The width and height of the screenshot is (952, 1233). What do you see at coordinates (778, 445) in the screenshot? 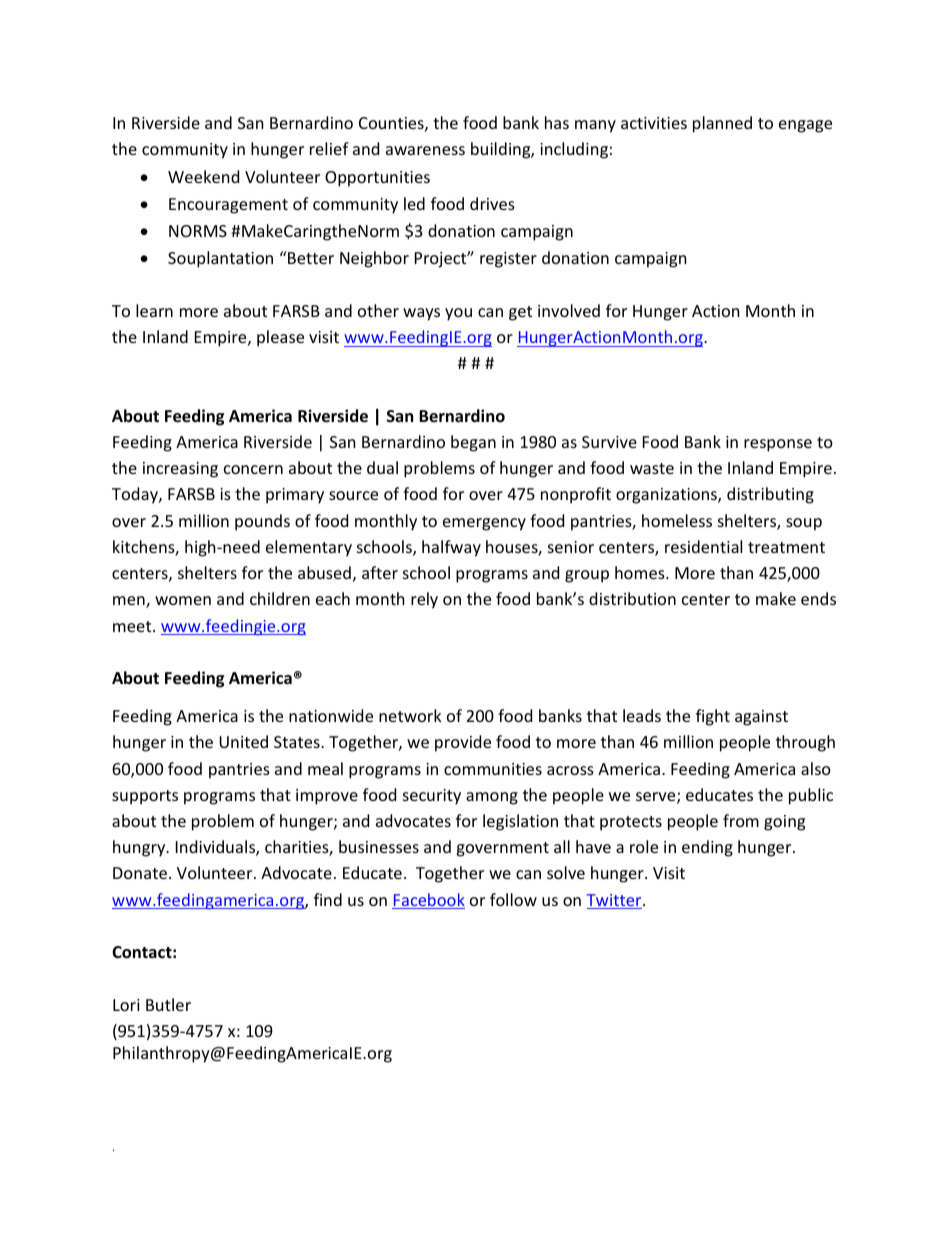
I see `response` at bounding box center [778, 445].
